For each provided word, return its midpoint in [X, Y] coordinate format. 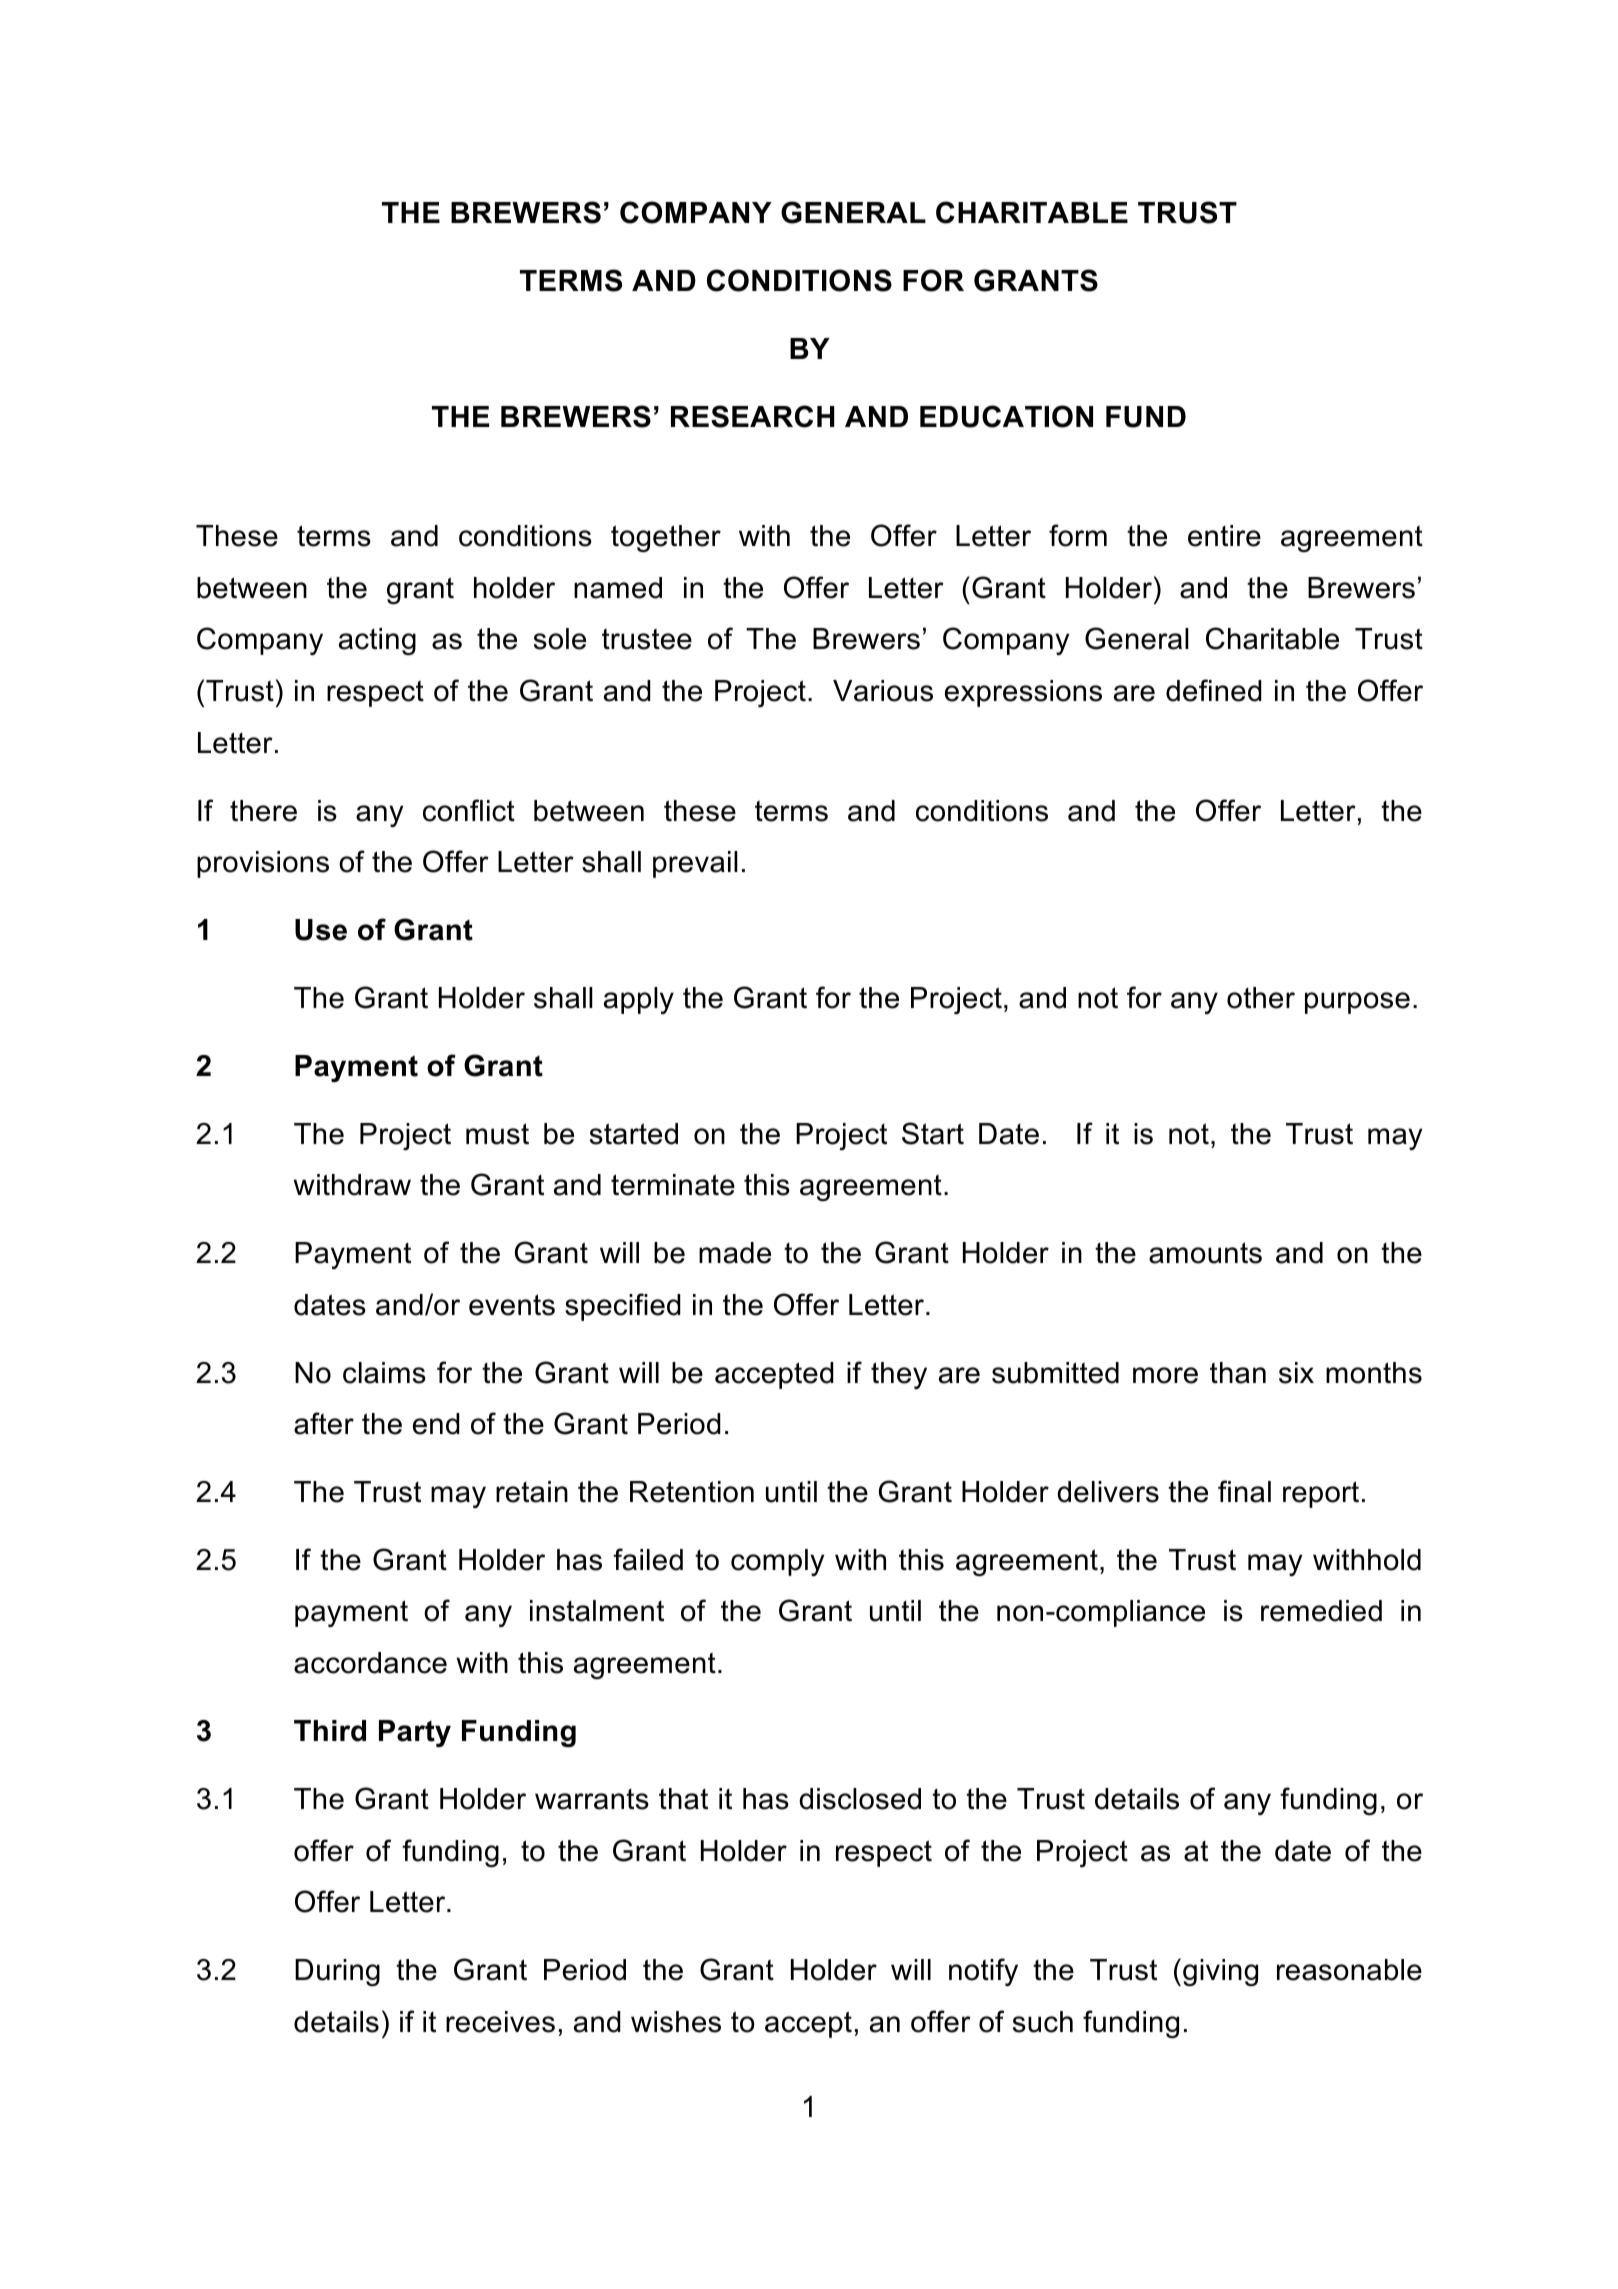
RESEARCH [753, 416]
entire [1224, 536]
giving [1220, 1972]
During [337, 1972]
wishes [676, 2022]
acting [377, 641]
